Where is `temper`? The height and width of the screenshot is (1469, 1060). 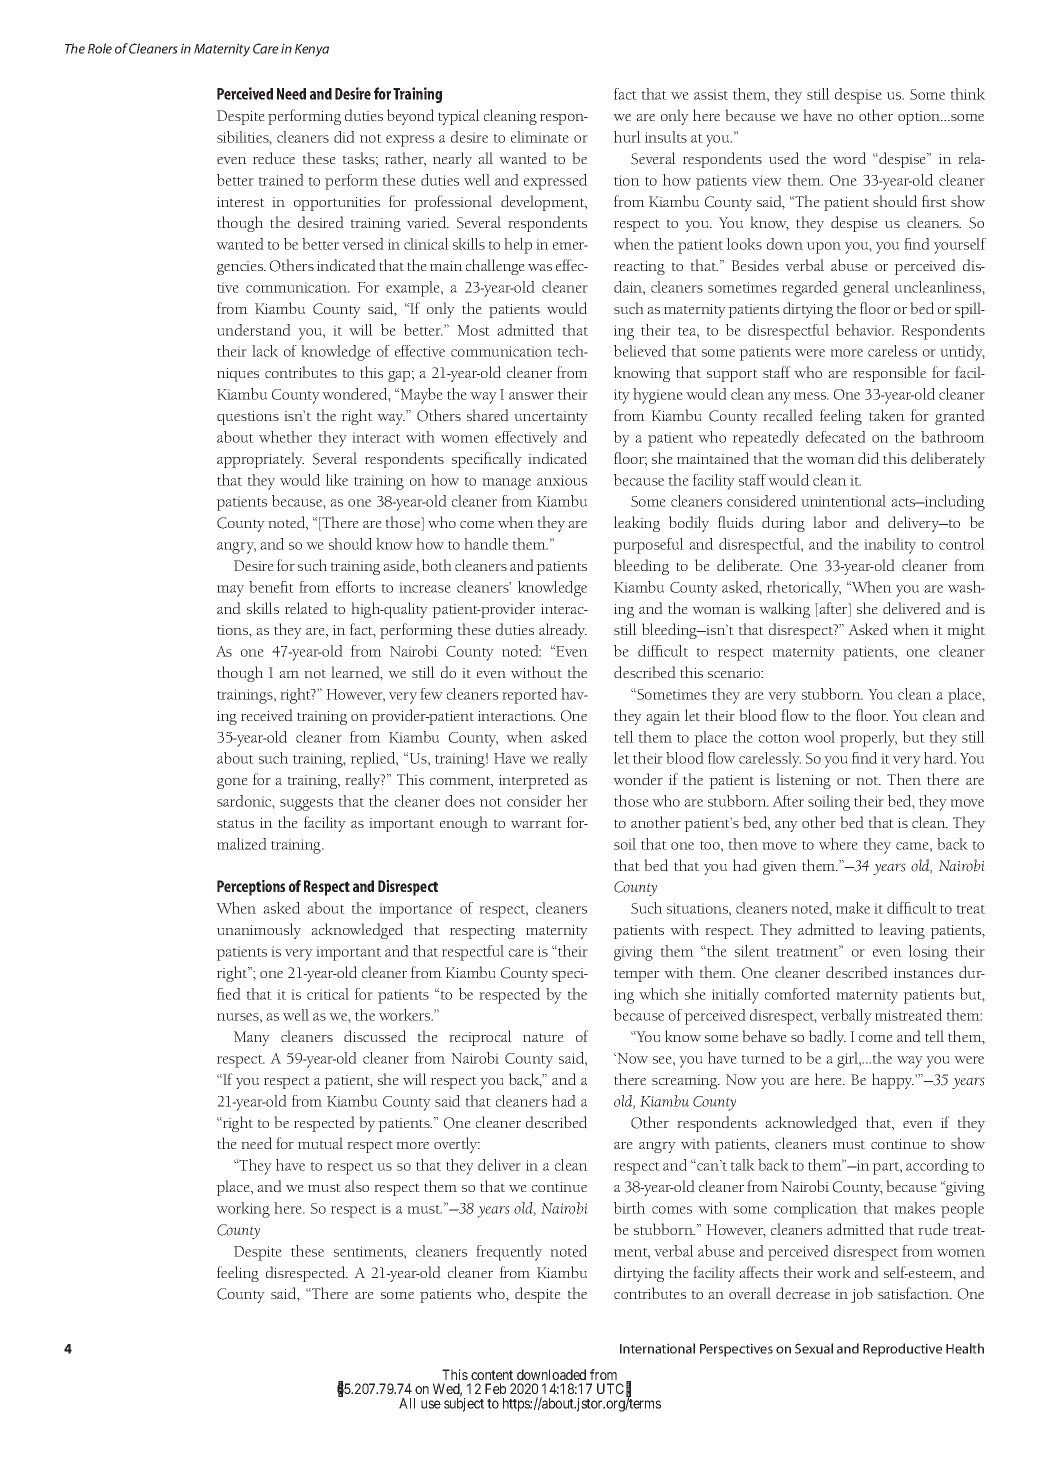 temper is located at coordinates (636, 975).
